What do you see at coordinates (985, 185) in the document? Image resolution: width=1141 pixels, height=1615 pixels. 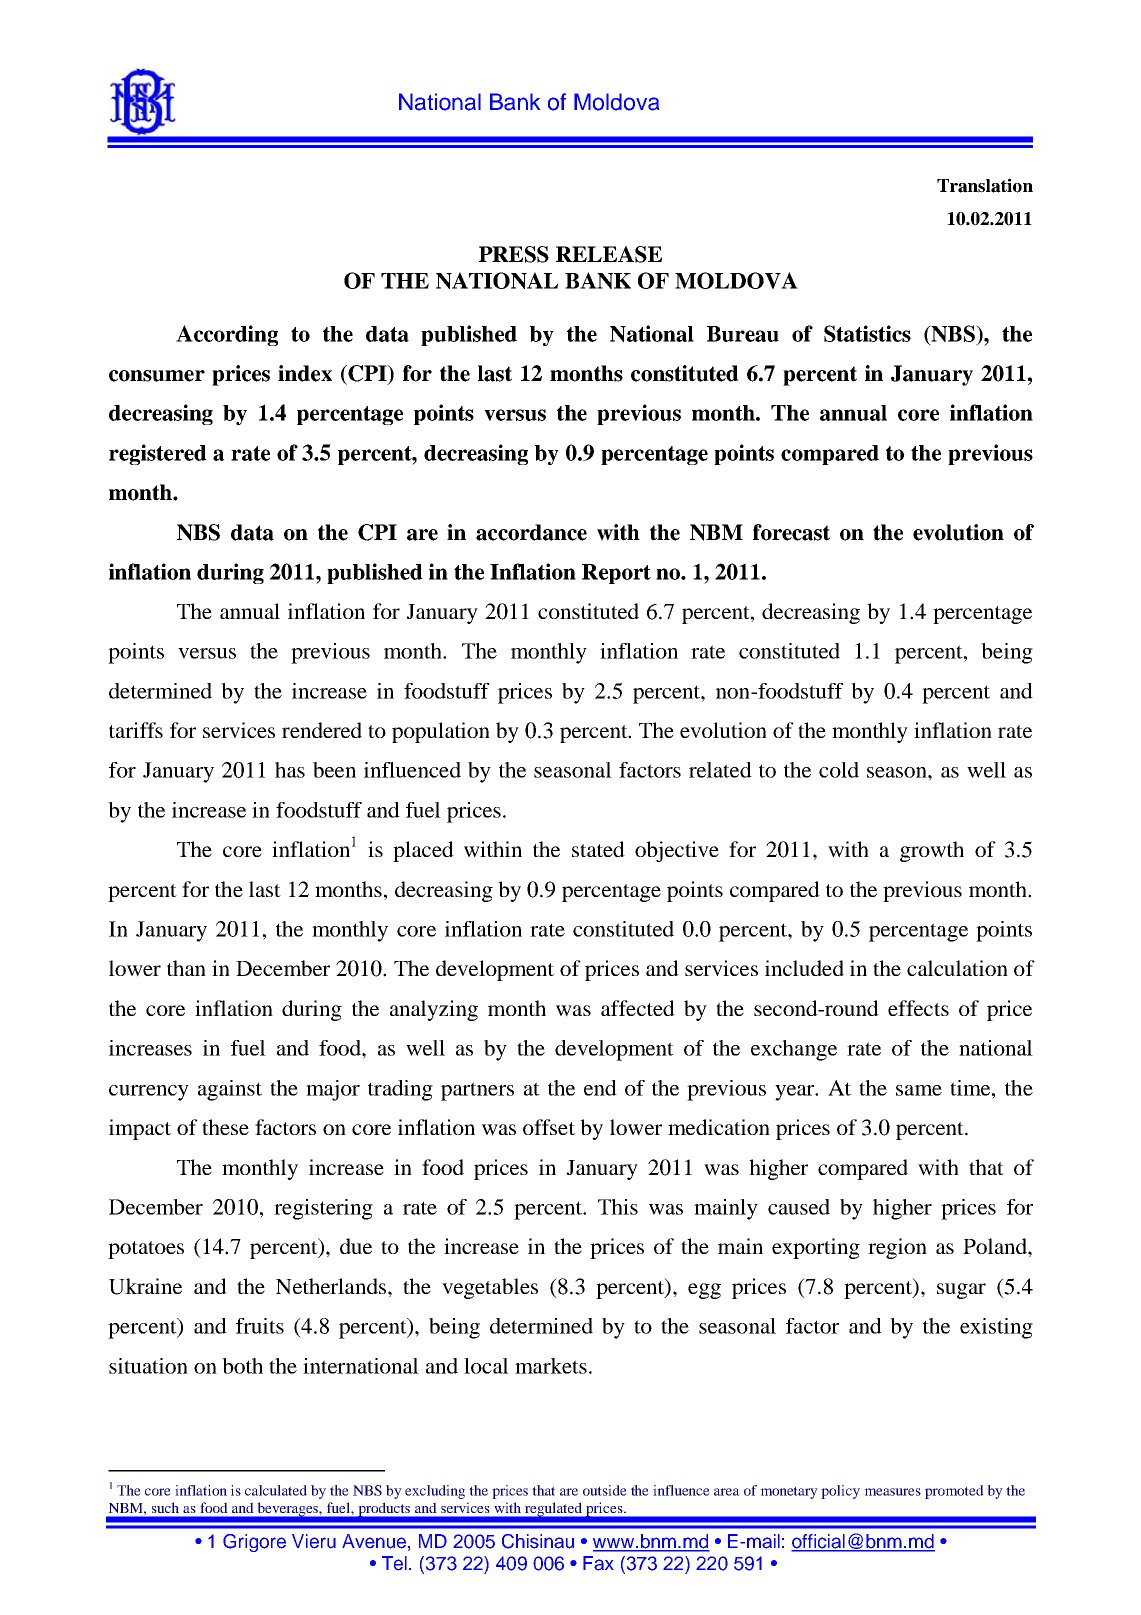 I see `Translation` at bounding box center [985, 185].
